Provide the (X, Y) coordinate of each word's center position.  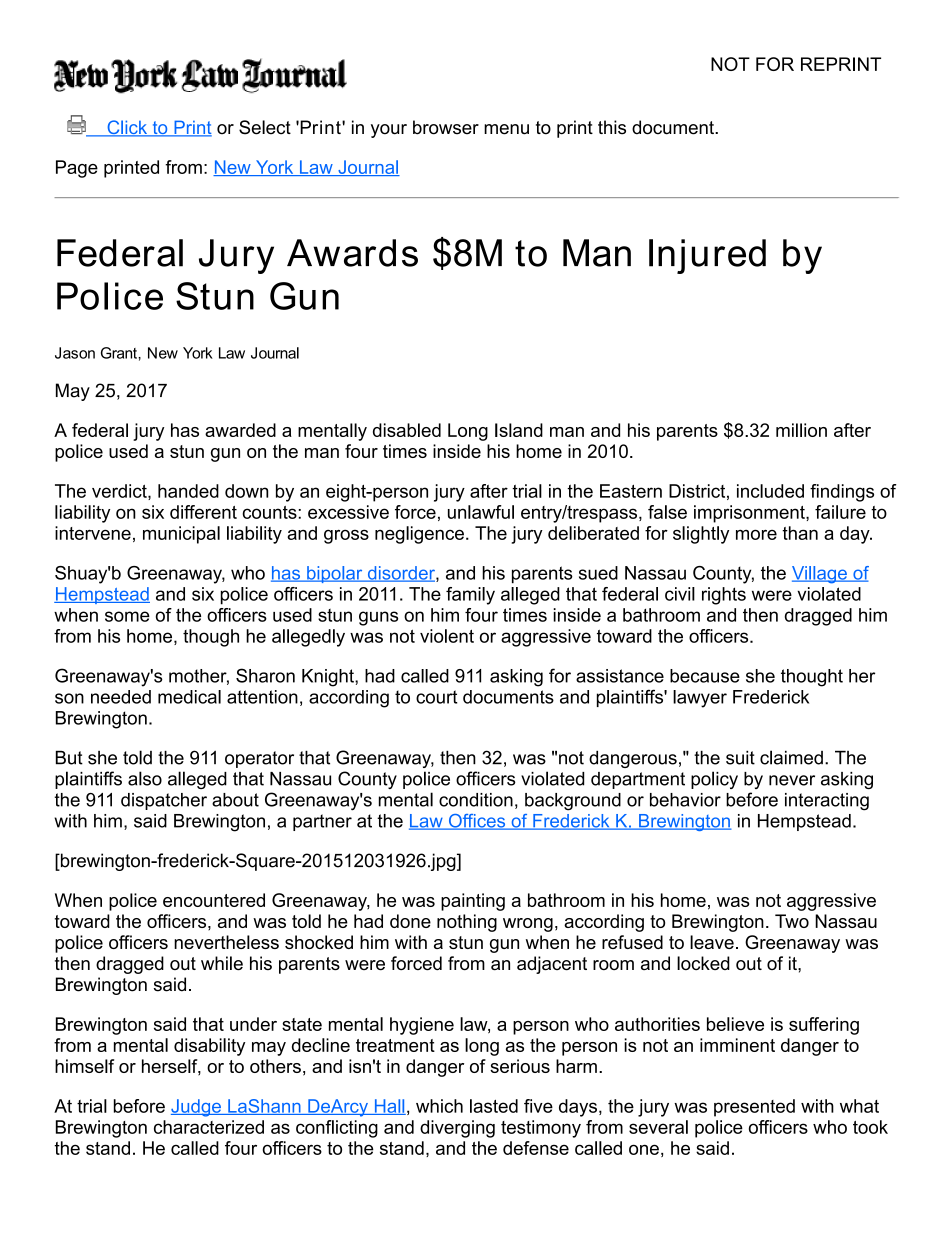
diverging (457, 1129)
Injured (707, 256)
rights (724, 596)
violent (447, 636)
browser (446, 127)
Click (127, 128)
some (127, 616)
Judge (197, 1108)
